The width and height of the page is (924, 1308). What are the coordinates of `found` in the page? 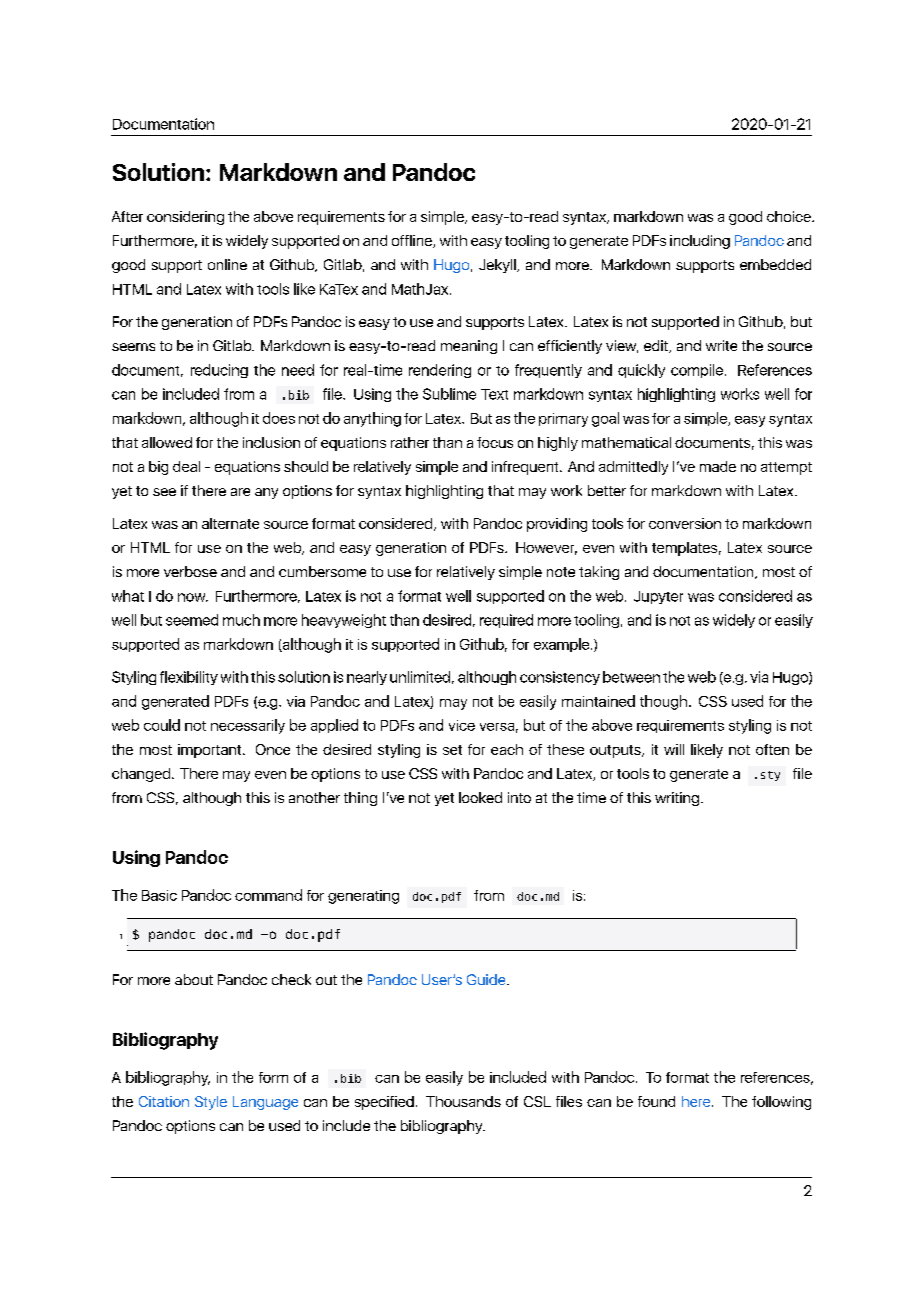 It's located at (656, 1101).
